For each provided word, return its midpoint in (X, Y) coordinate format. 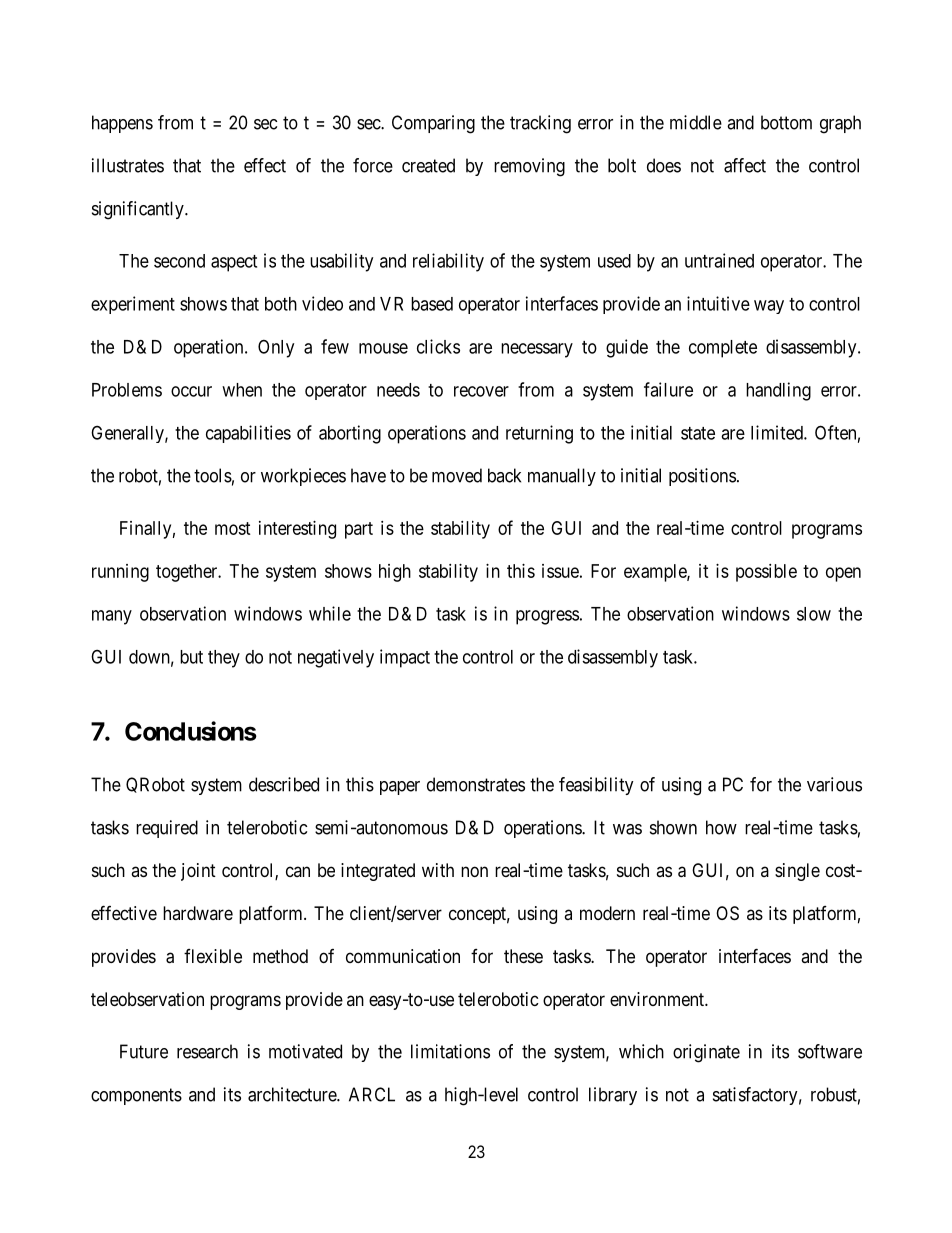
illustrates (128, 165)
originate (706, 1053)
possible (766, 573)
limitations (450, 1051)
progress (547, 617)
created (428, 165)
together (188, 573)
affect (745, 165)
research (207, 1051)
